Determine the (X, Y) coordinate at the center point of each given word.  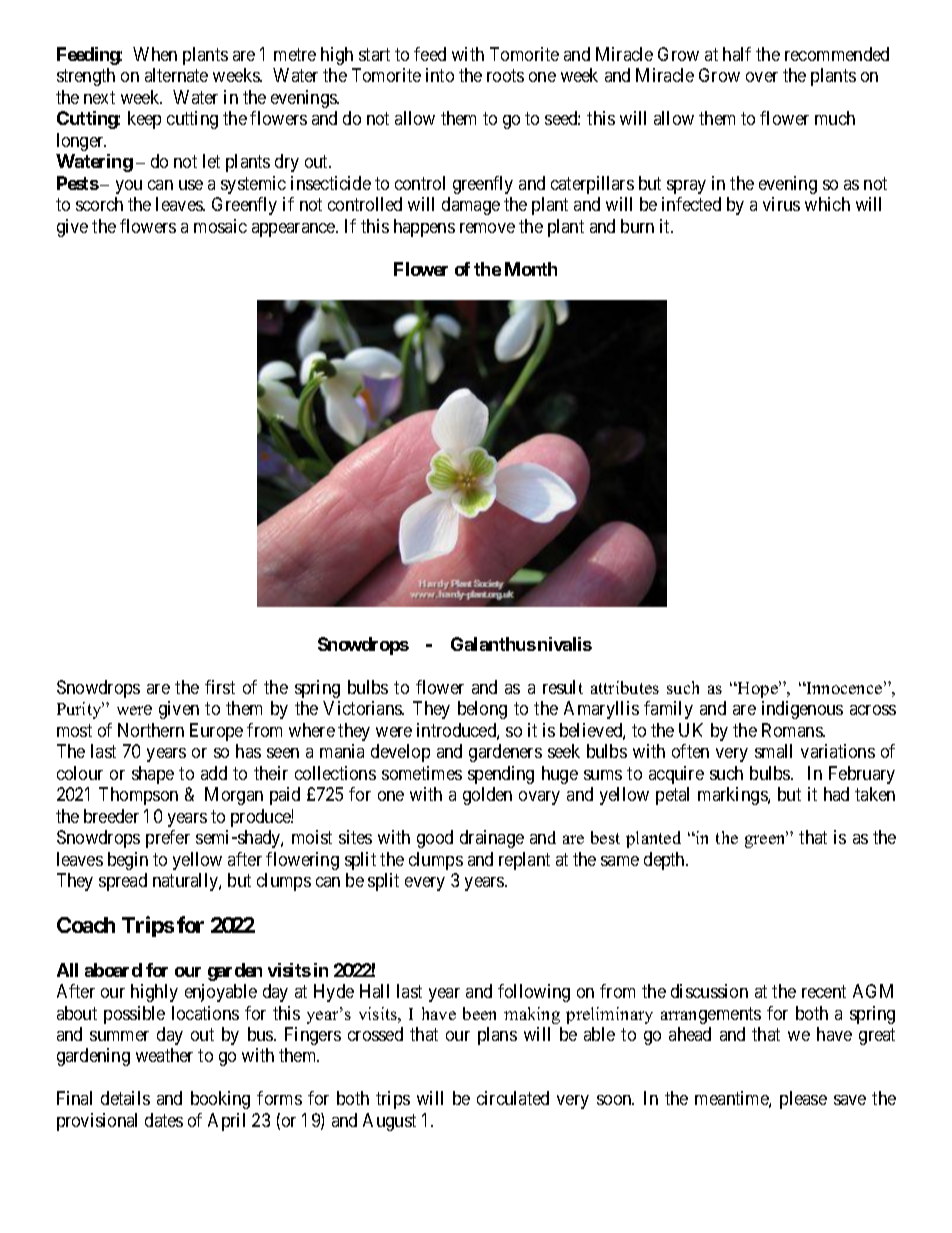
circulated (513, 1098)
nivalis (565, 644)
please (803, 1100)
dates (164, 1120)
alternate (176, 75)
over (762, 77)
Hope (758, 689)
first (220, 687)
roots (505, 76)
